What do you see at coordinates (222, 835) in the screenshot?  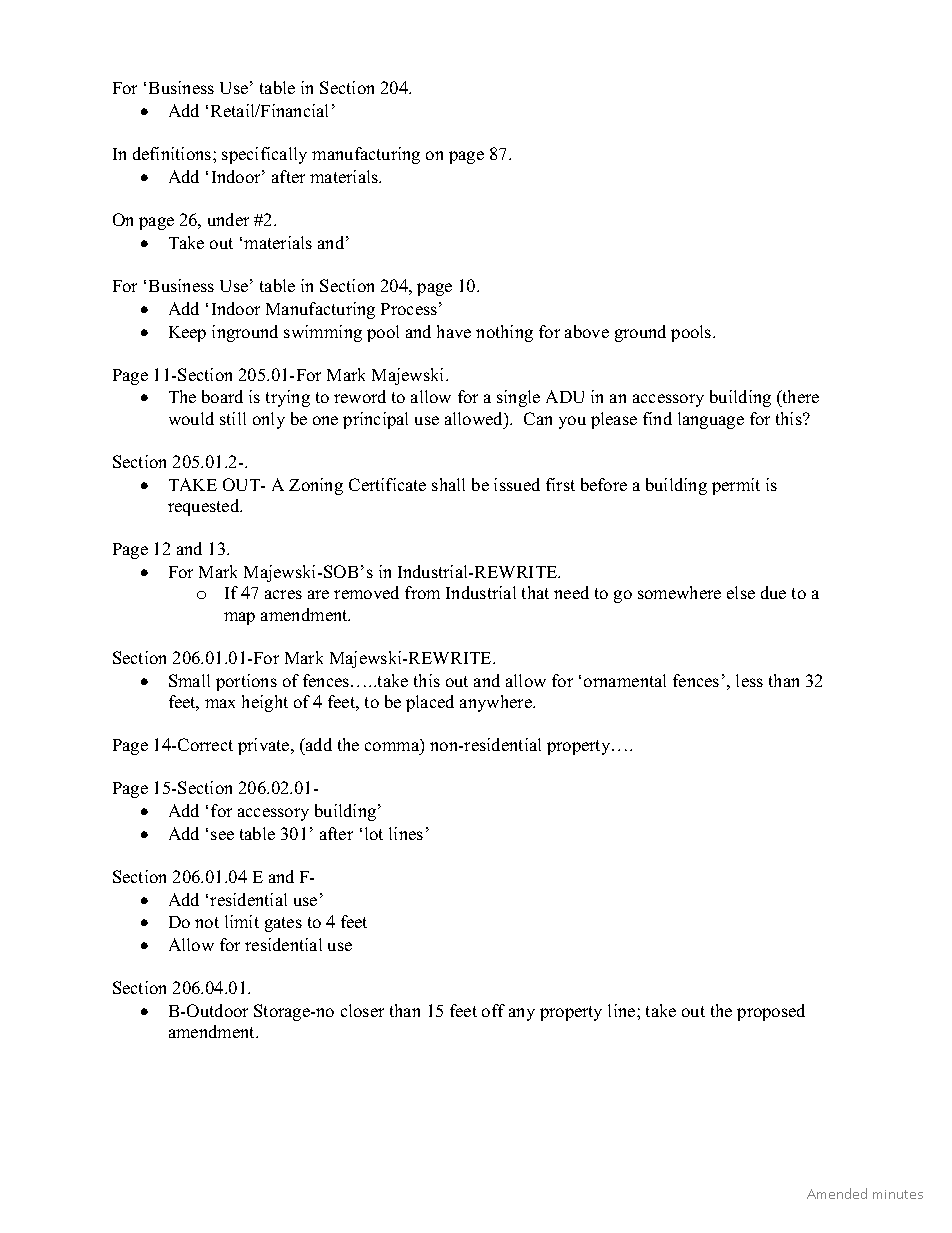 I see `see` at bounding box center [222, 835].
